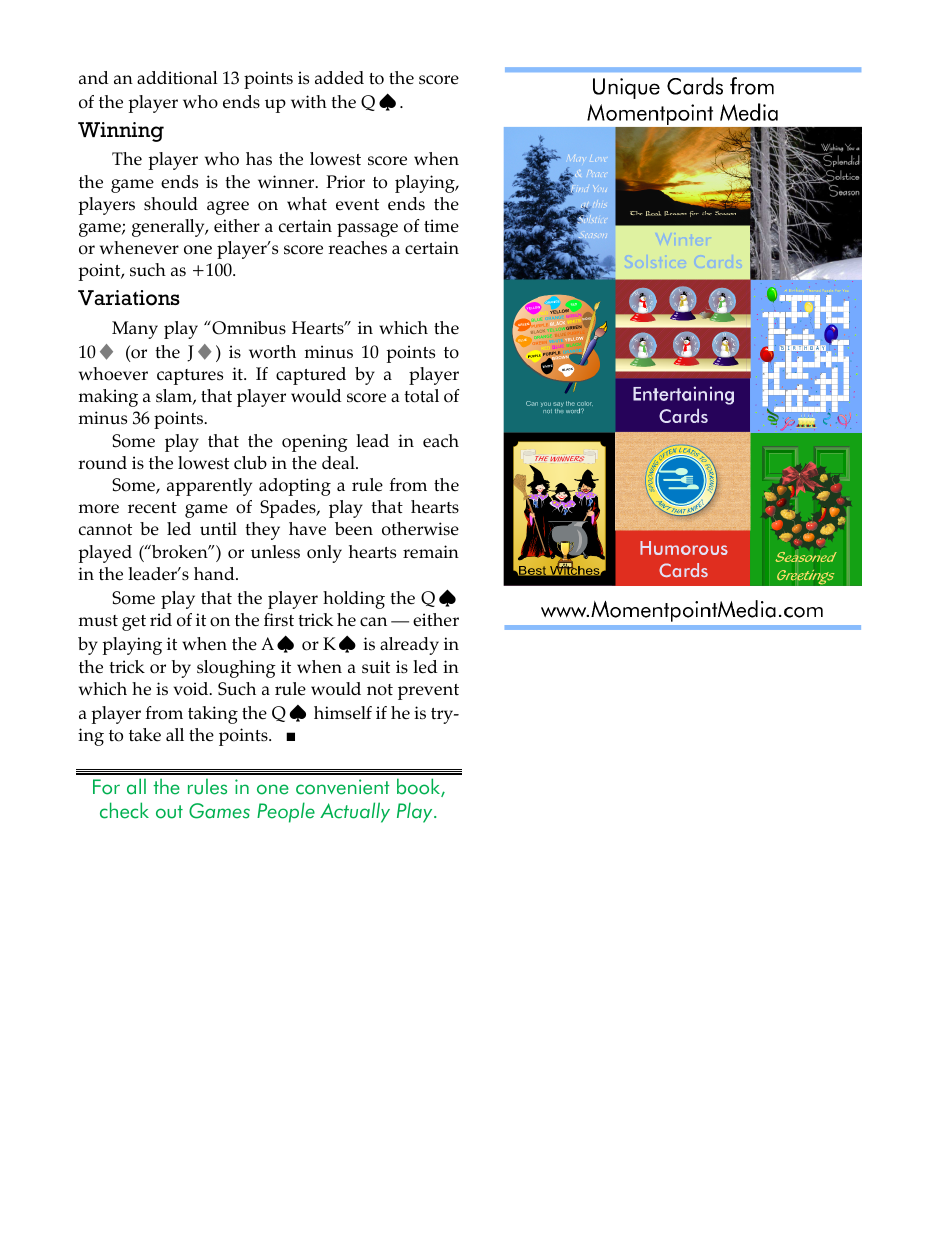 This screenshot has width=952, height=1233. What do you see at coordinates (309, 101) in the screenshot?
I see `with` at bounding box center [309, 101].
